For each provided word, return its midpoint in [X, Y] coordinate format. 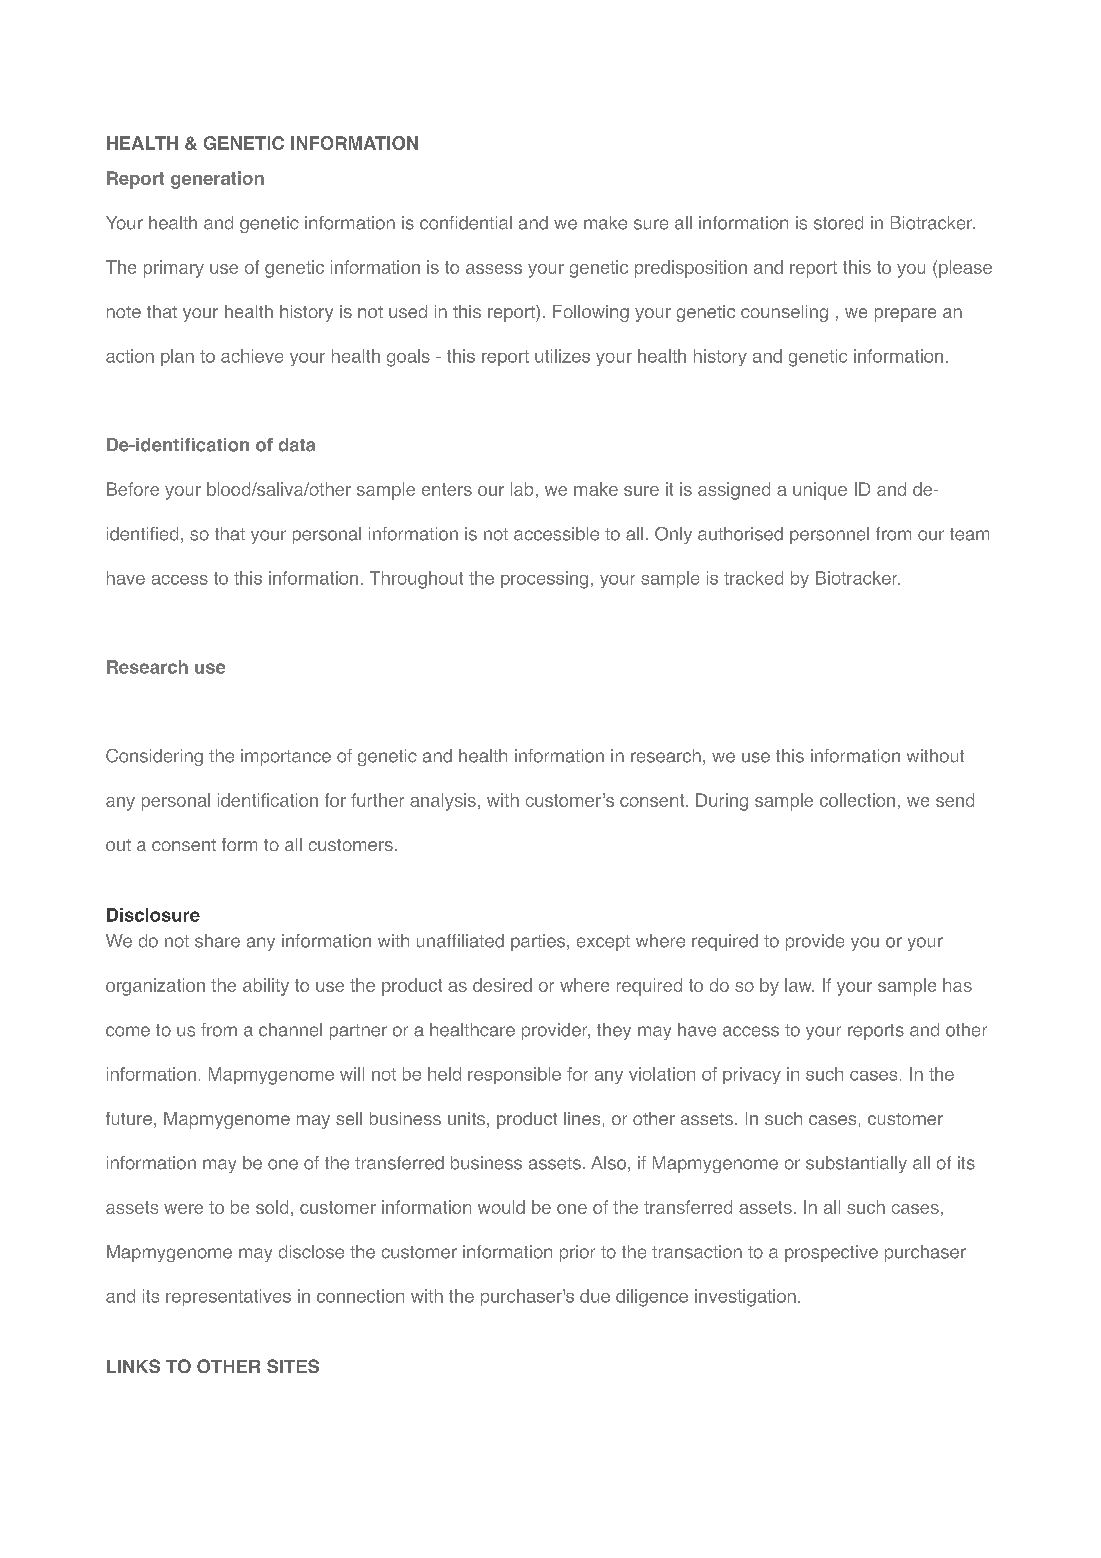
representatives [228, 1297]
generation [217, 180]
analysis [443, 802]
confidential [466, 223]
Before [133, 489]
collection [857, 800]
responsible [514, 1075]
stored [838, 223]
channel [290, 1030]
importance [286, 757]
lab [522, 489]
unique [820, 491]
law [799, 985]
